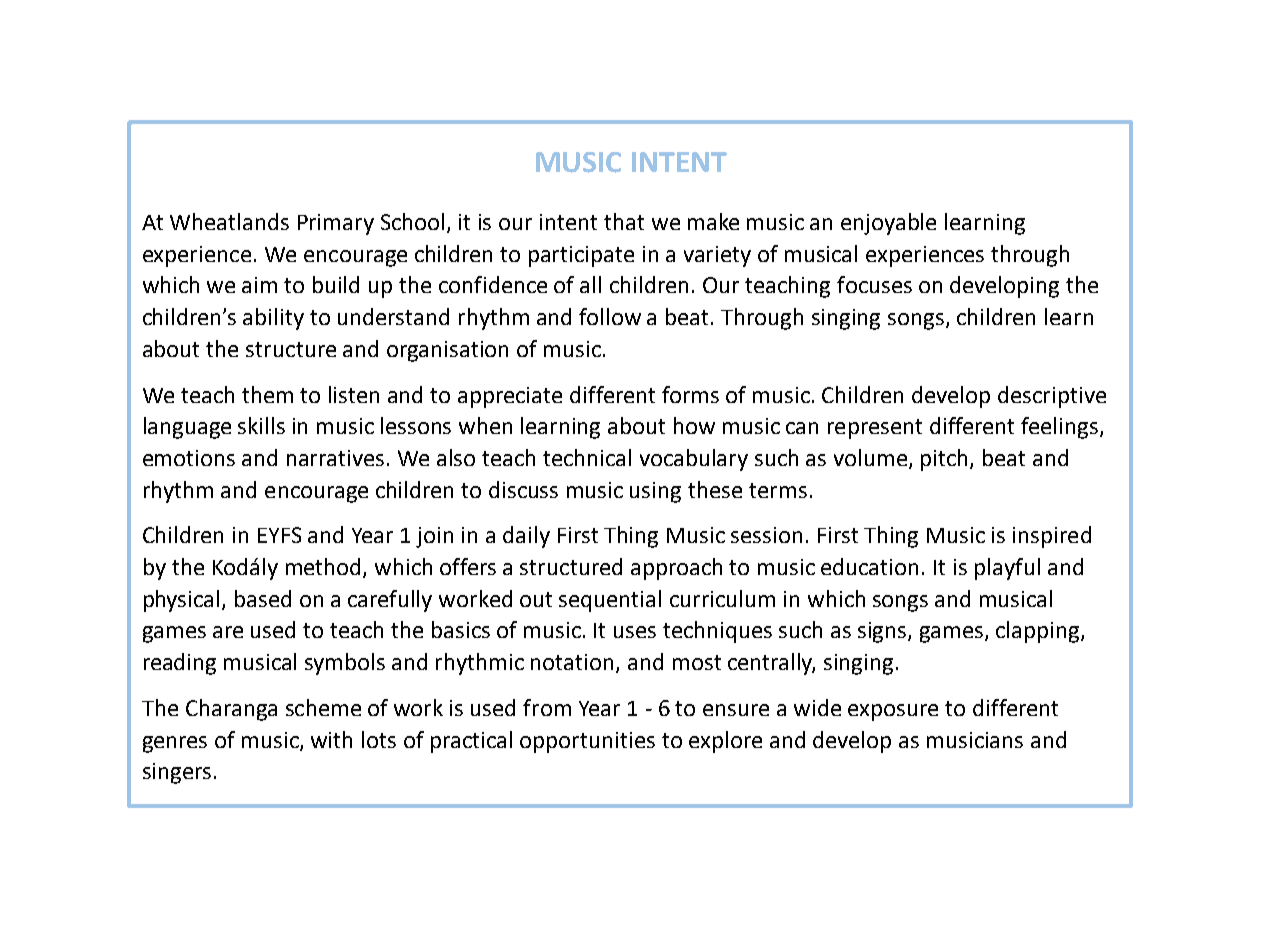  I want to click on playful, so click(1007, 569).
